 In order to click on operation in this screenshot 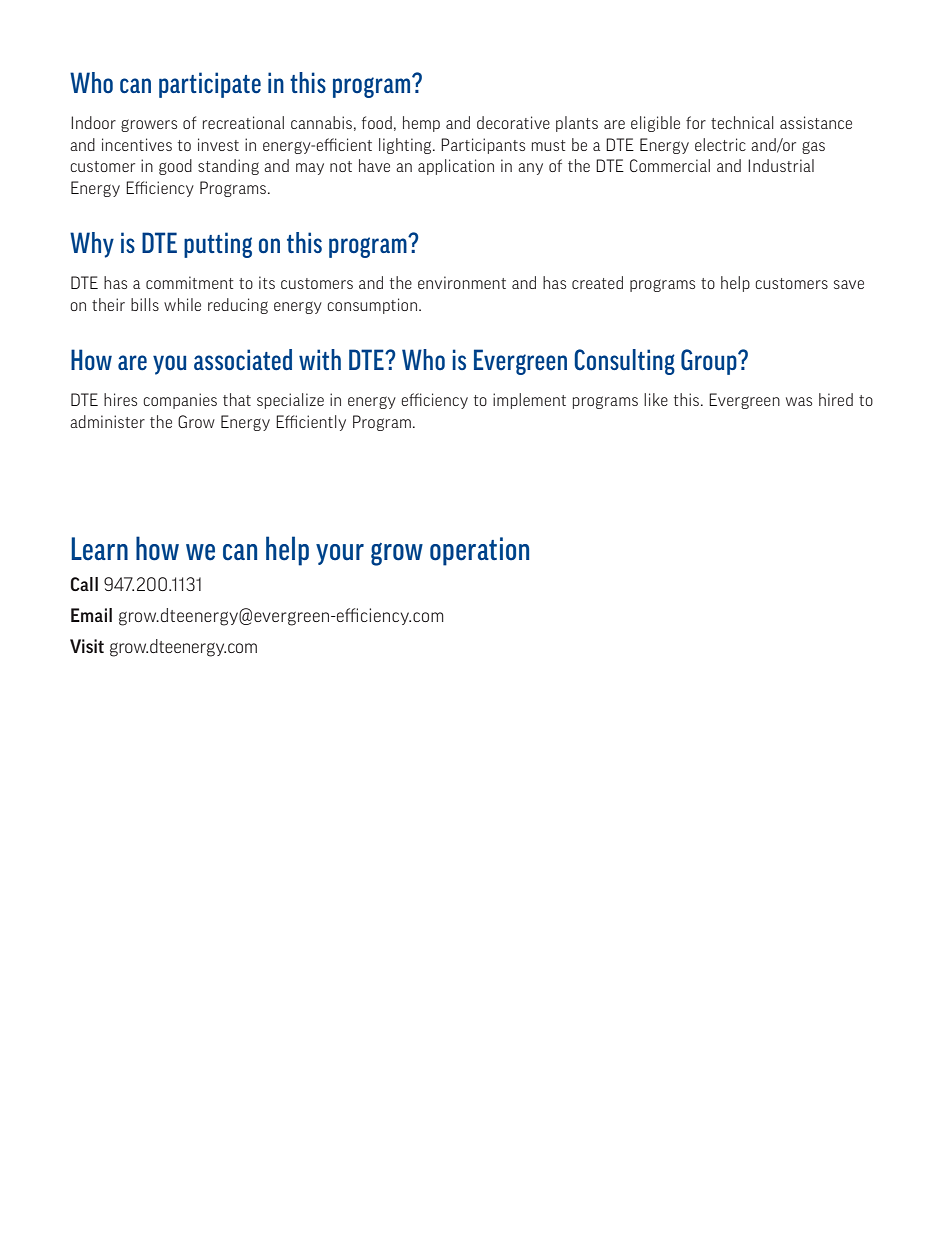, I will do `click(479, 551)`.
